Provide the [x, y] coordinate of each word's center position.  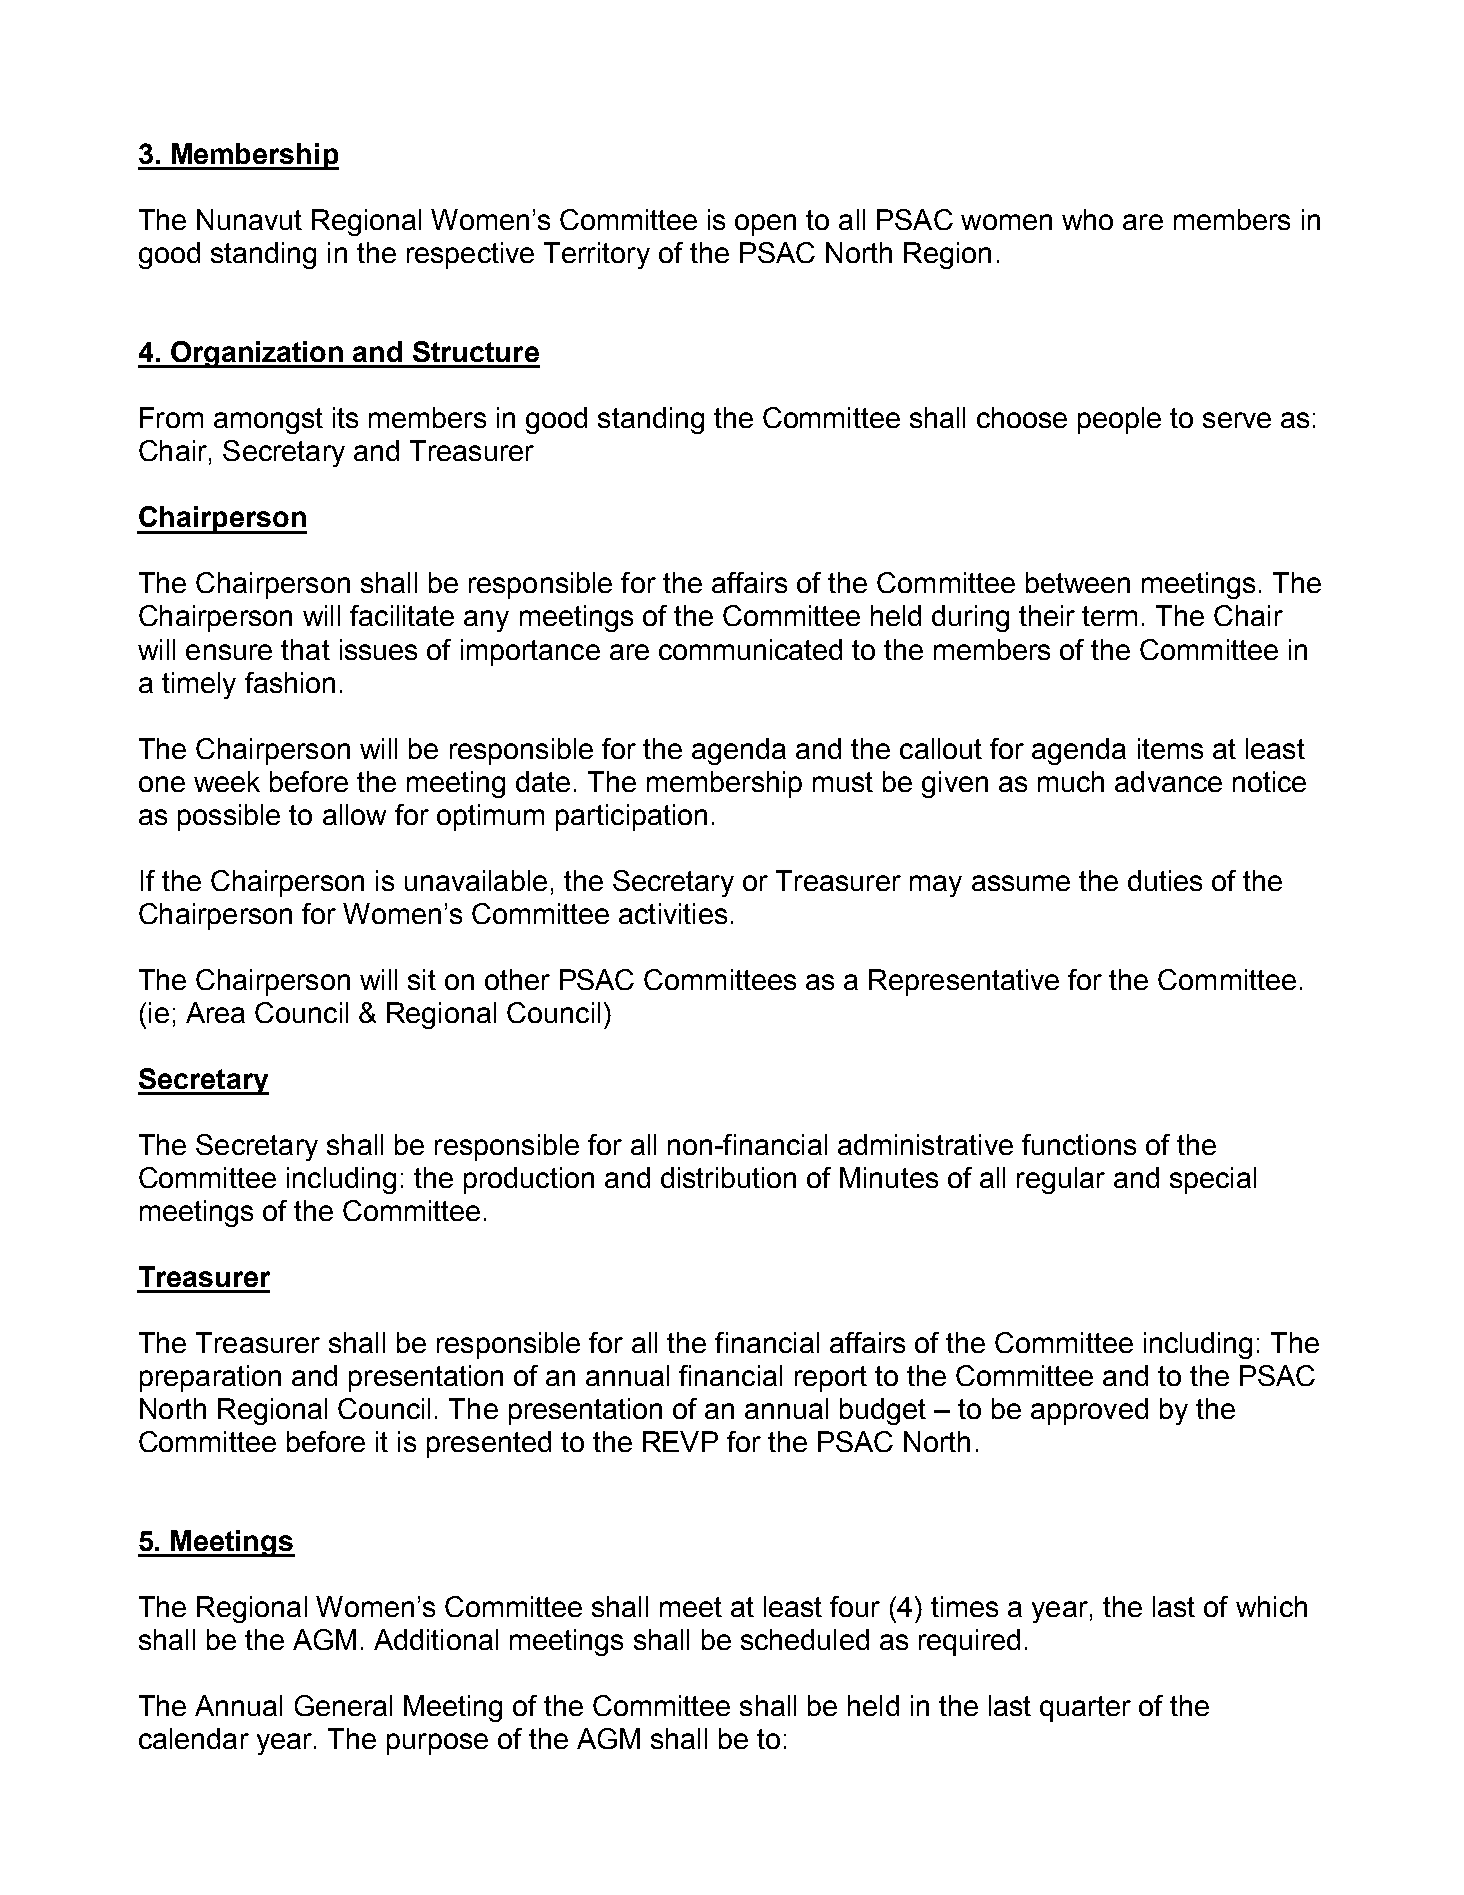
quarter [1085, 1709]
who [1087, 219]
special [1213, 1180]
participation [631, 817]
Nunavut [249, 219]
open [765, 225]
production [529, 1180]
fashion [290, 682]
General [343, 1705]
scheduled [805, 1639]
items [1170, 748]
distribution [728, 1177]
